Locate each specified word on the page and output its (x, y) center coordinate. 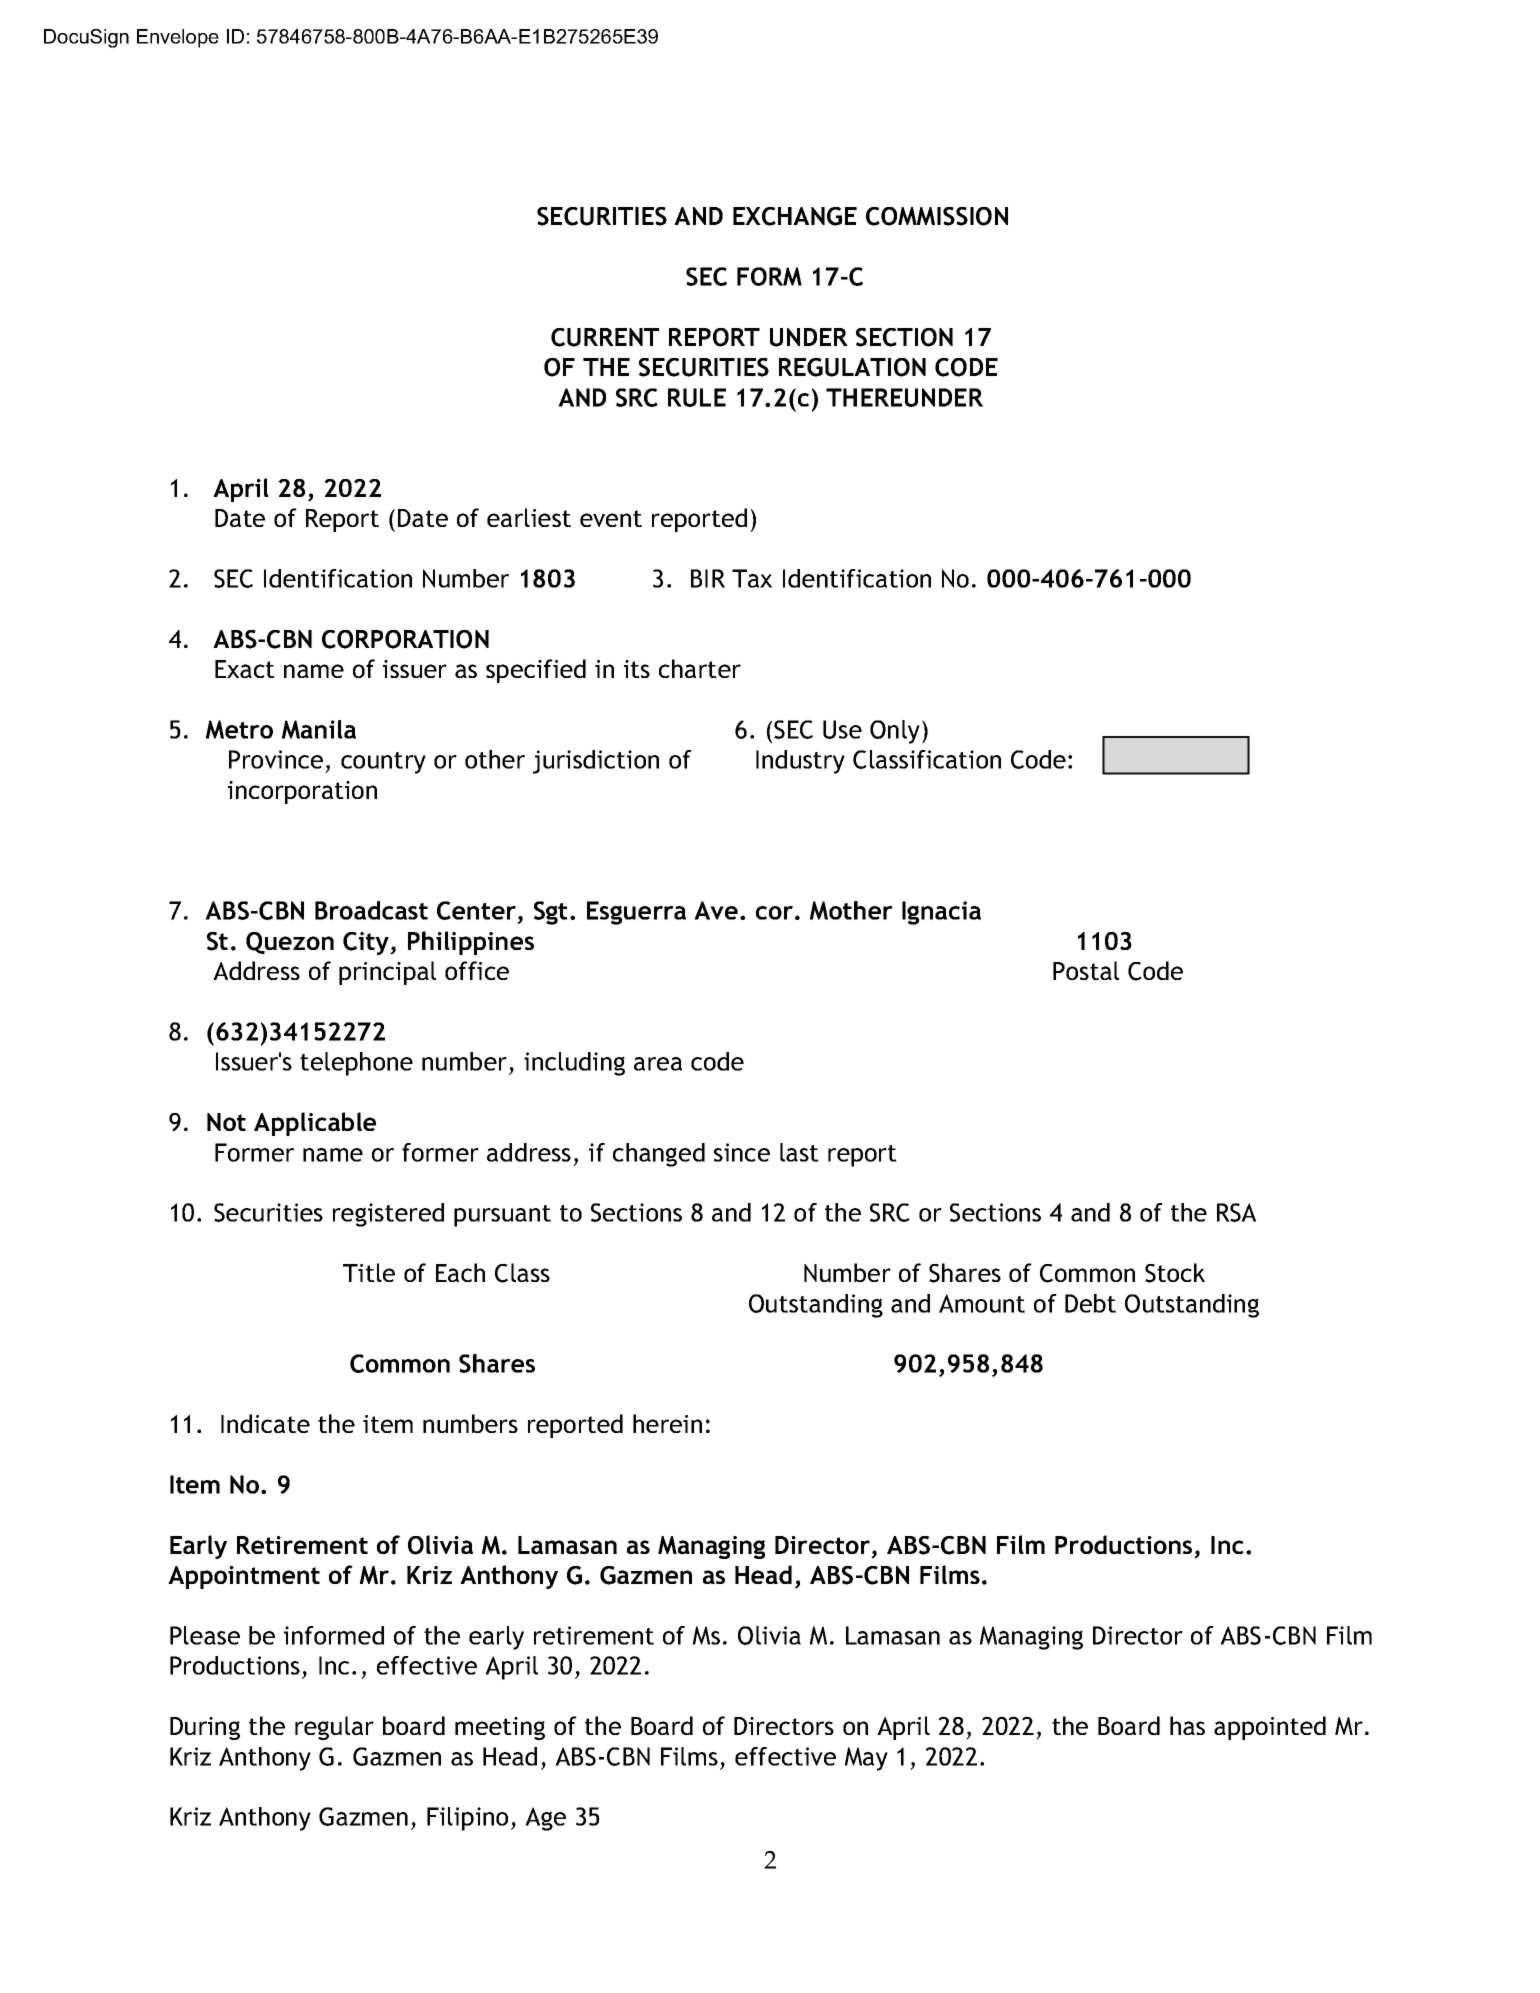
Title (369, 1272)
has (1187, 1725)
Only (896, 732)
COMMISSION (937, 216)
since (742, 1152)
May (866, 1759)
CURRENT (605, 337)
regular (334, 1728)
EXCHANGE (795, 216)
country (383, 763)
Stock (1175, 1273)
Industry (800, 762)
